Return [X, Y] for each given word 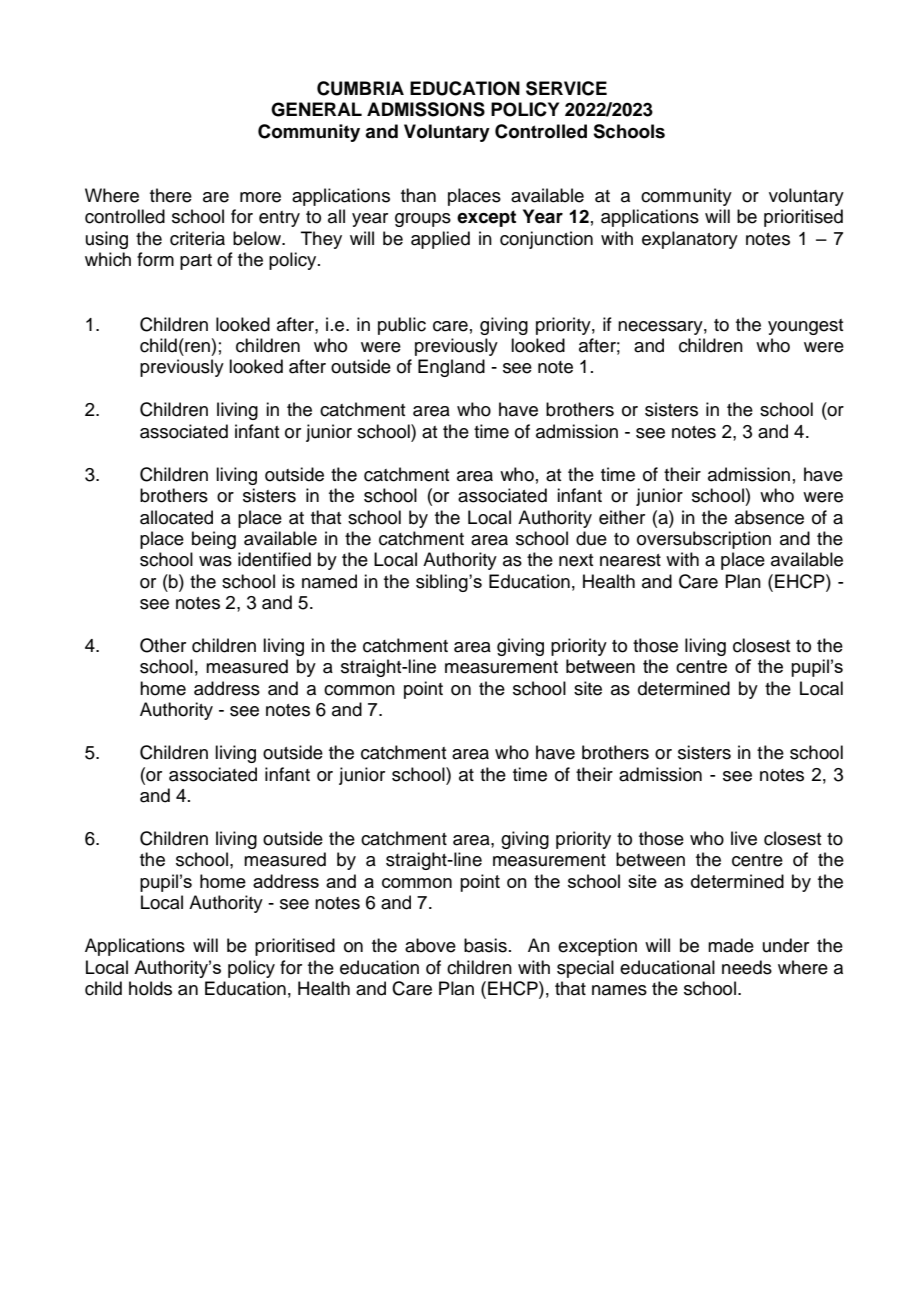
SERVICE [566, 88]
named [329, 581]
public [402, 326]
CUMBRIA [360, 88]
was [215, 561]
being [214, 540]
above [430, 945]
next [576, 560]
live [744, 838]
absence [769, 517]
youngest [805, 327]
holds [150, 988]
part [196, 262]
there [171, 195]
